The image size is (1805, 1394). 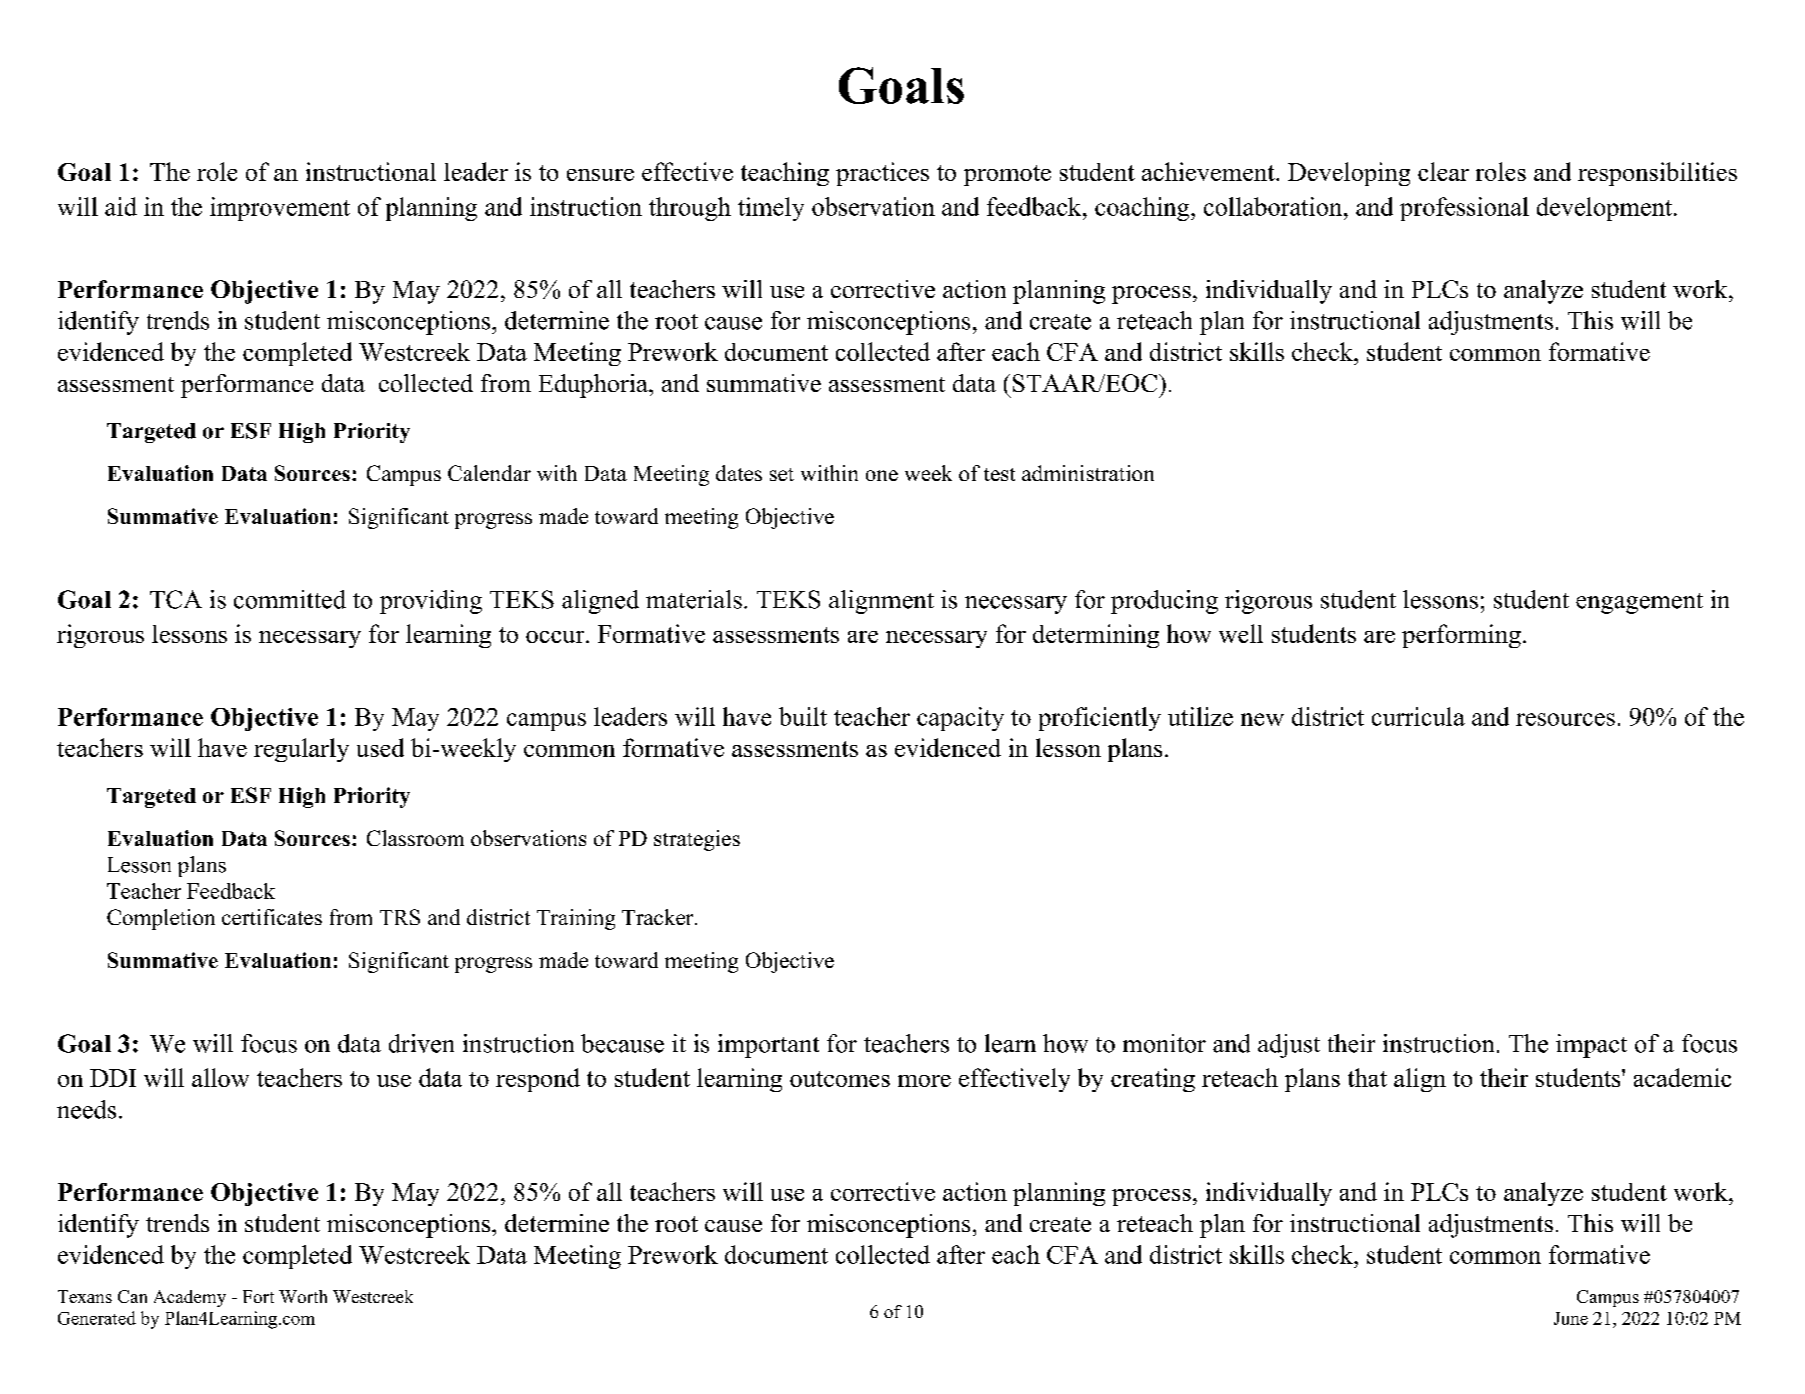 I want to click on capacity, so click(x=960, y=719).
